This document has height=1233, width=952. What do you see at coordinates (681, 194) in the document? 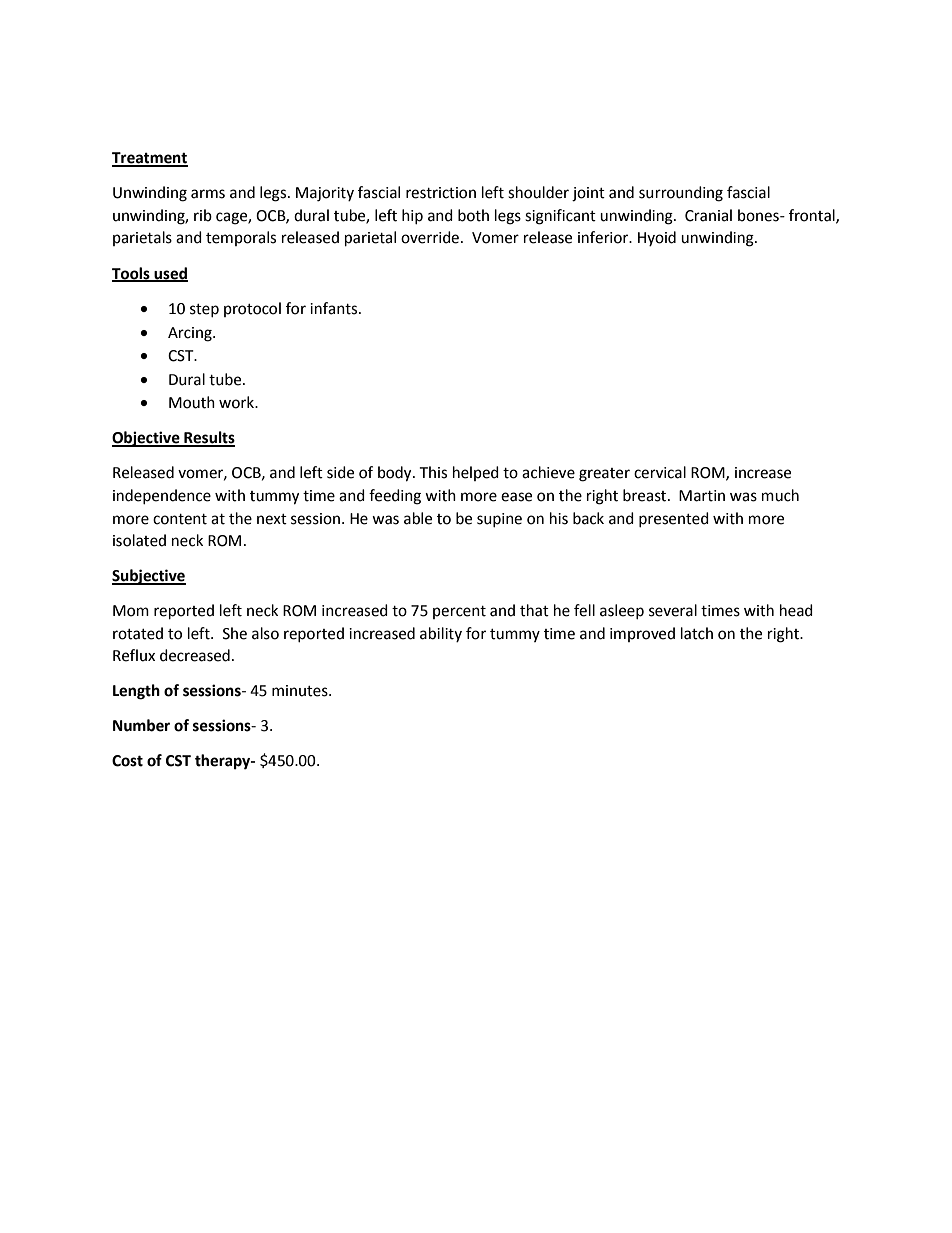
I see `surrounding` at bounding box center [681, 194].
